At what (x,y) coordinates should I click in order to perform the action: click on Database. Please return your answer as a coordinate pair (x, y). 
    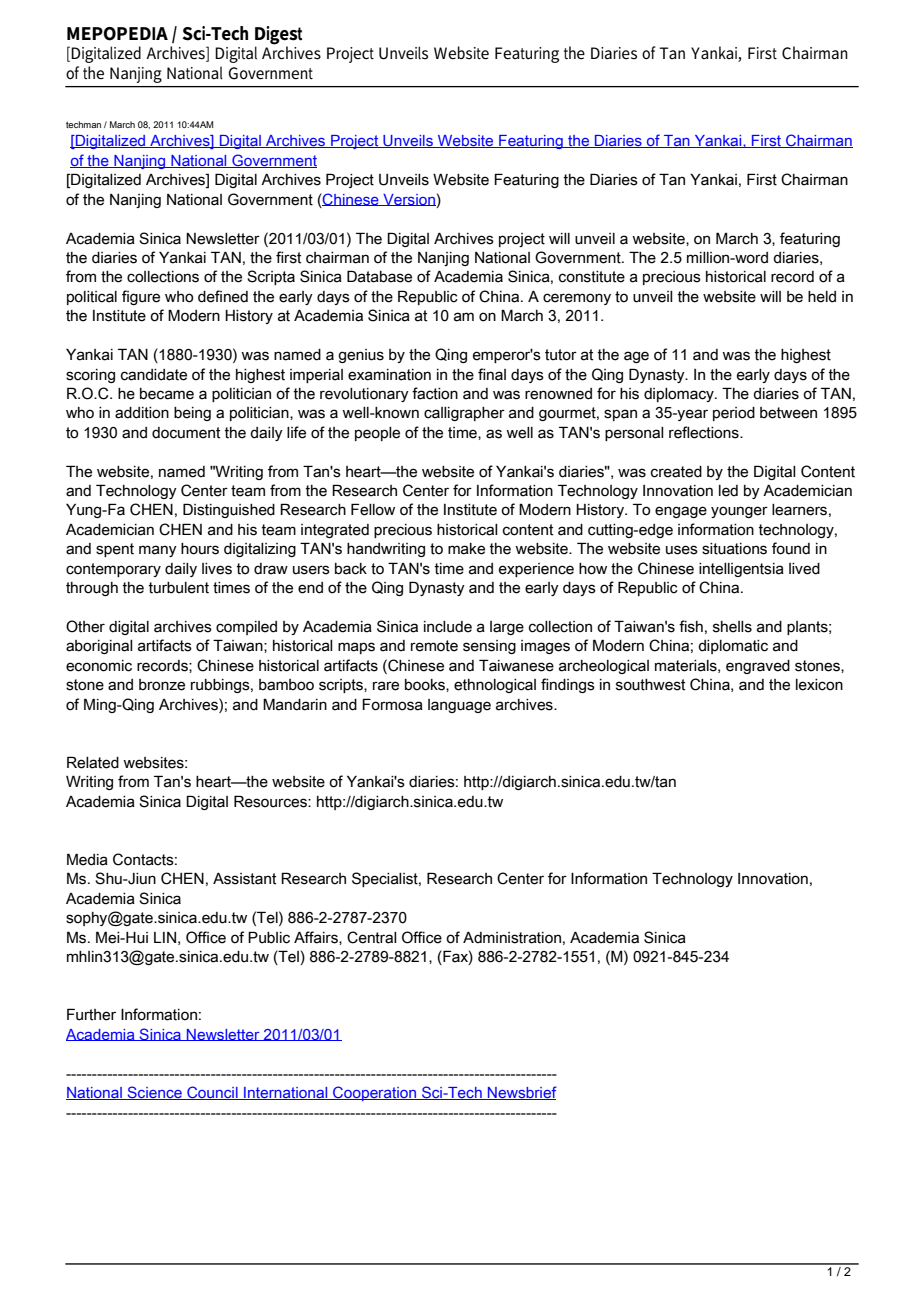
    Looking at the image, I should click on (379, 276).
